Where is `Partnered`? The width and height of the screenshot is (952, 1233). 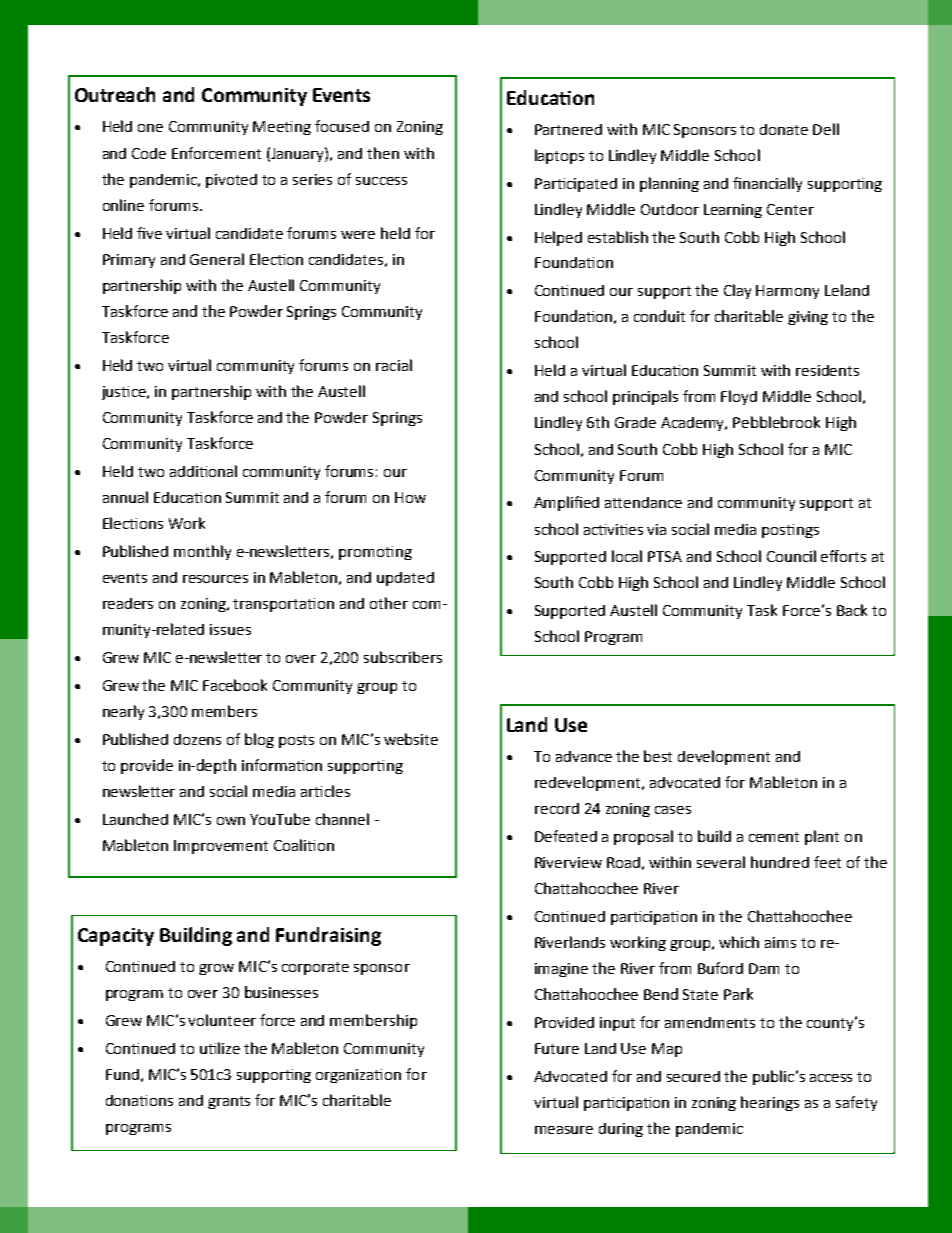 Partnered is located at coordinates (568, 129).
